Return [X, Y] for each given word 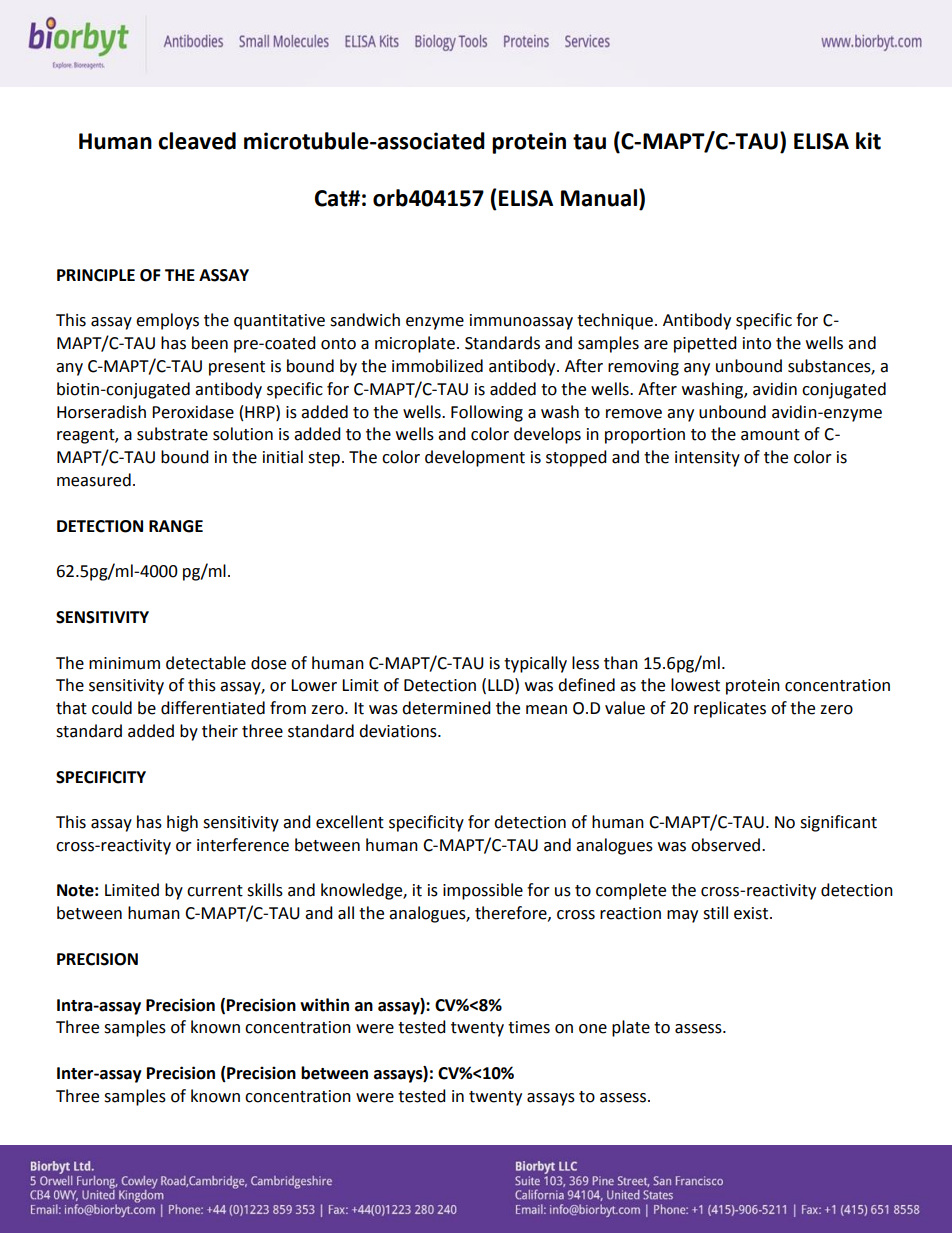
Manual [599, 198]
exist [752, 913]
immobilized [437, 366]
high [182, 823]
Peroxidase [193, 412]
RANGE [176, 526]
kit [868, 141]
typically [535, 664]
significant [838, 823]
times [529, 1027]
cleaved [197, 141]
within [324, 1005]
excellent [350, 822]
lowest [695, 685]
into [757, 343]
